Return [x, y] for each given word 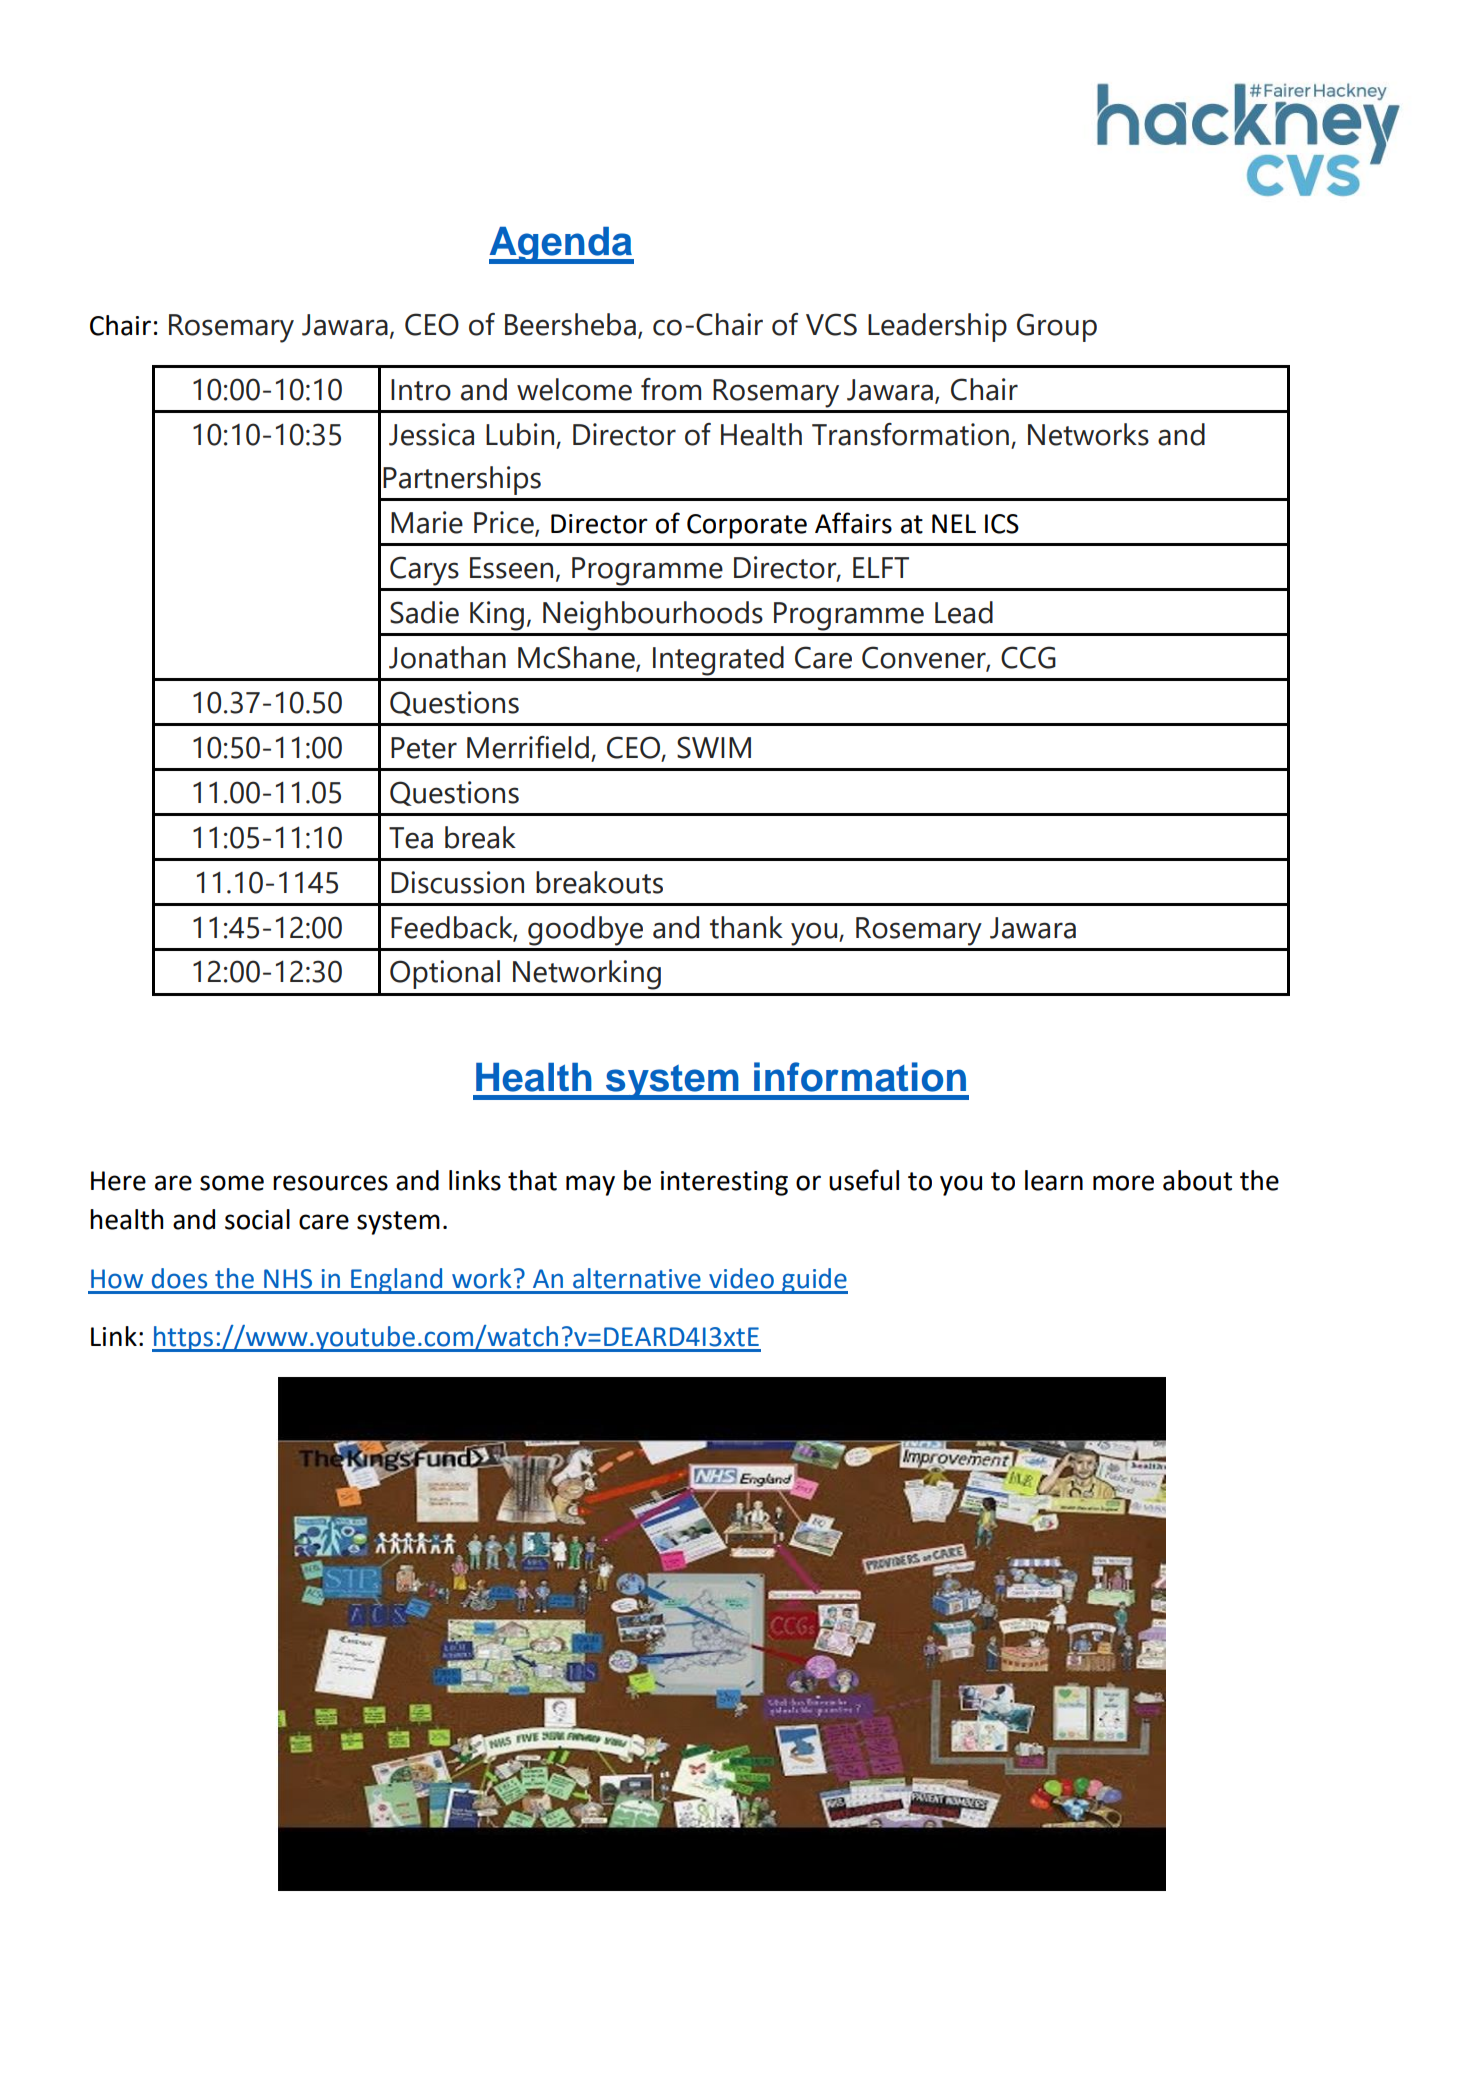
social [257, 1219]
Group [1057, 327]
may [590, 1185]
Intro [421, 390]
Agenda [561, 245]
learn [1054, 1180]
